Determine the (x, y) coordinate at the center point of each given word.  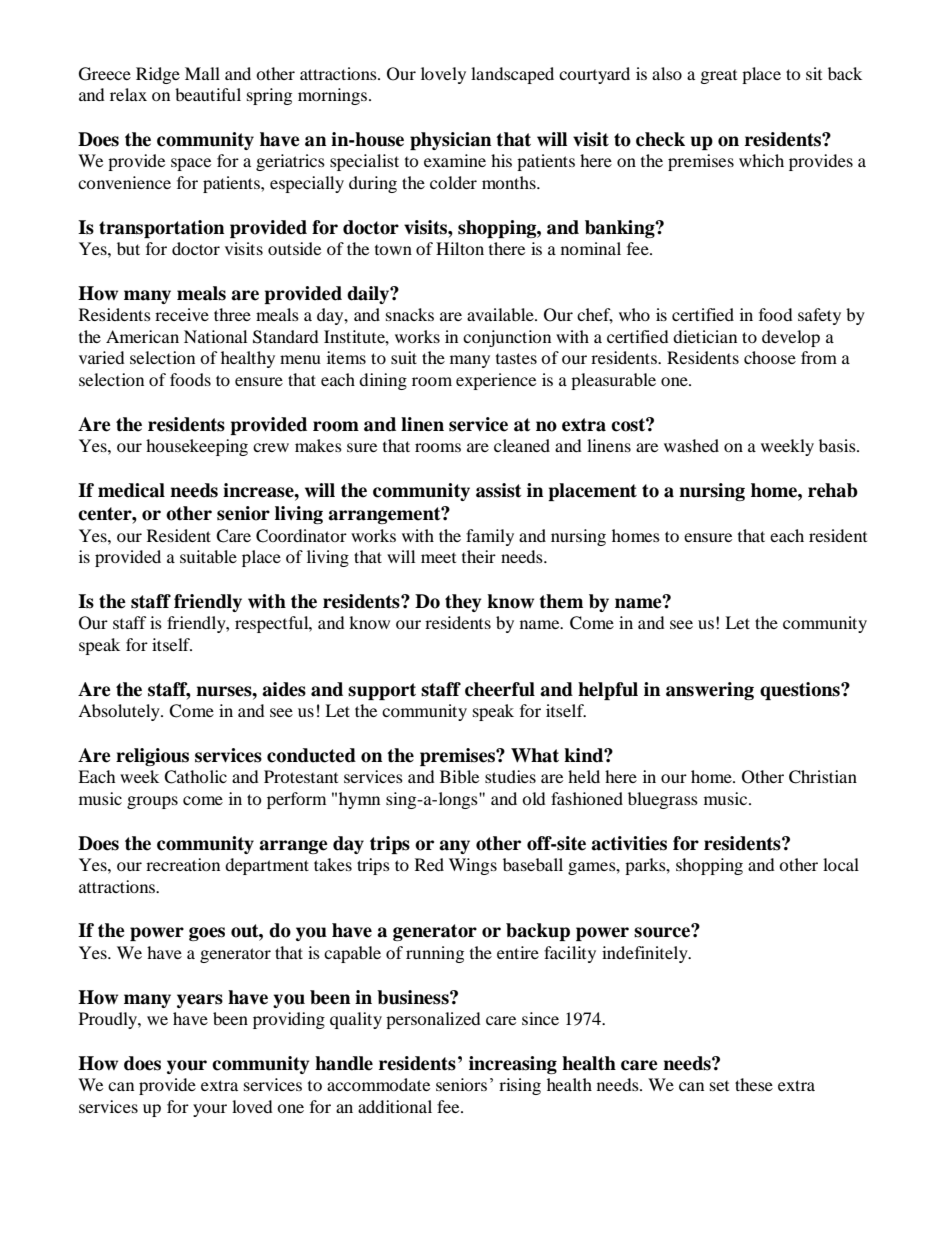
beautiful (208, 94)
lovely (443, 75)
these (754, 1084)
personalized (433, 1020)
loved (252, 1106)
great (719, 77)
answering (710, 691)
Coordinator (301, 536)
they (463, 603)
